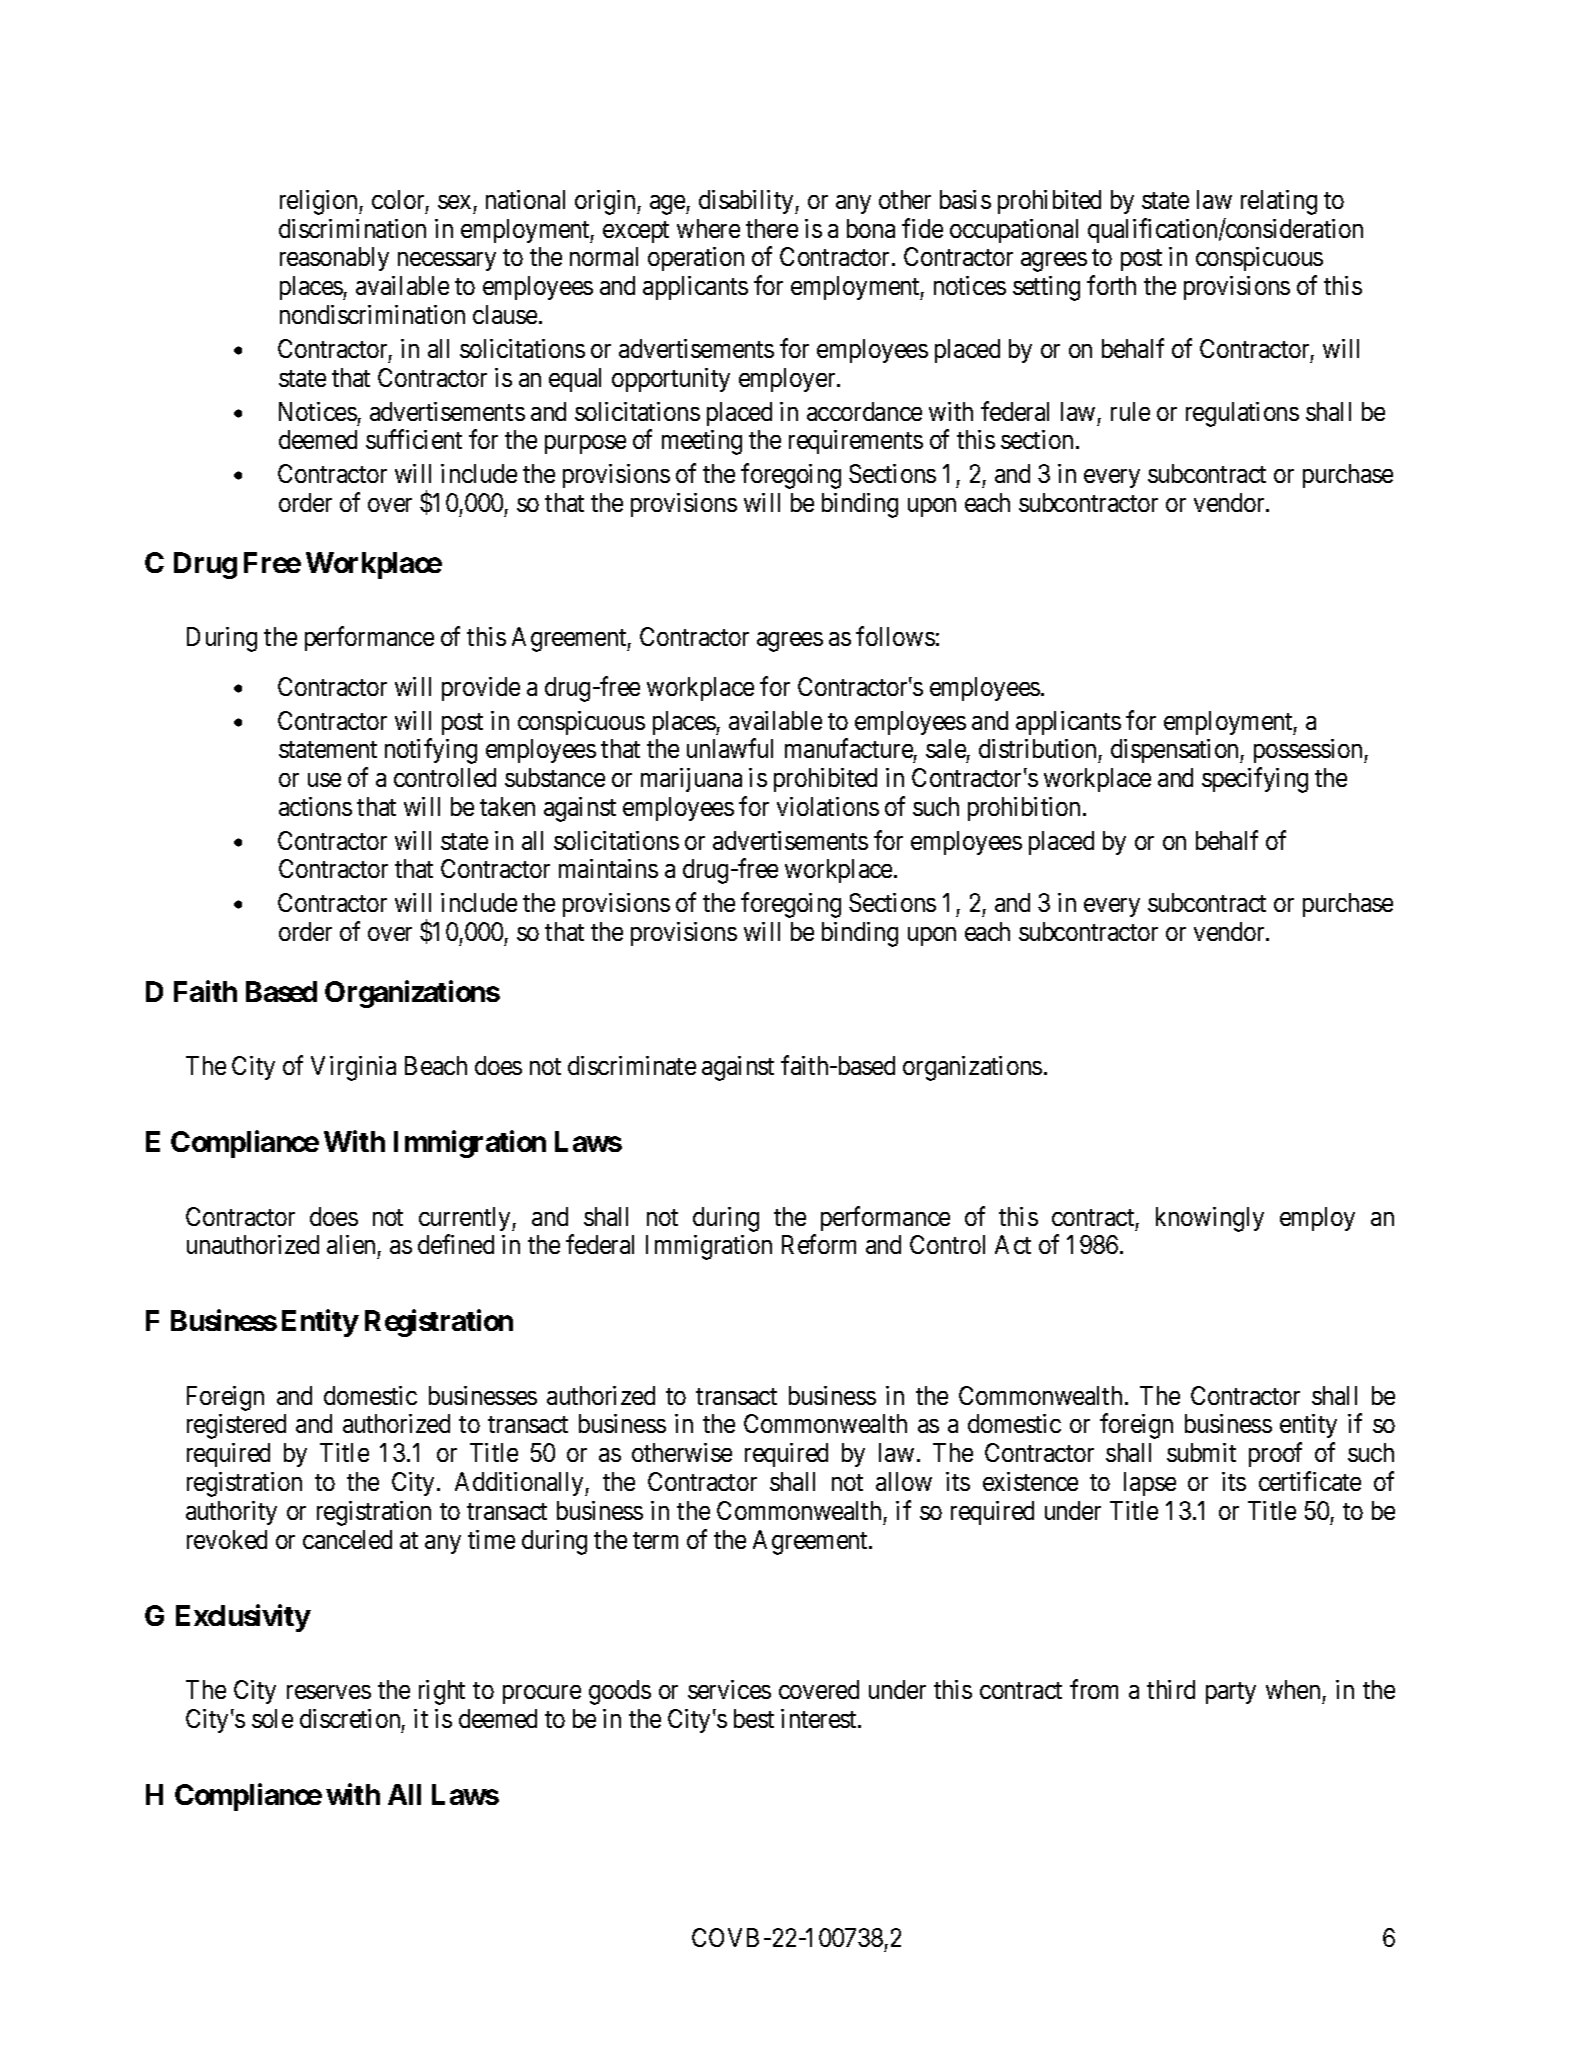  I want to click on Virginia, so click(353, 1068).
